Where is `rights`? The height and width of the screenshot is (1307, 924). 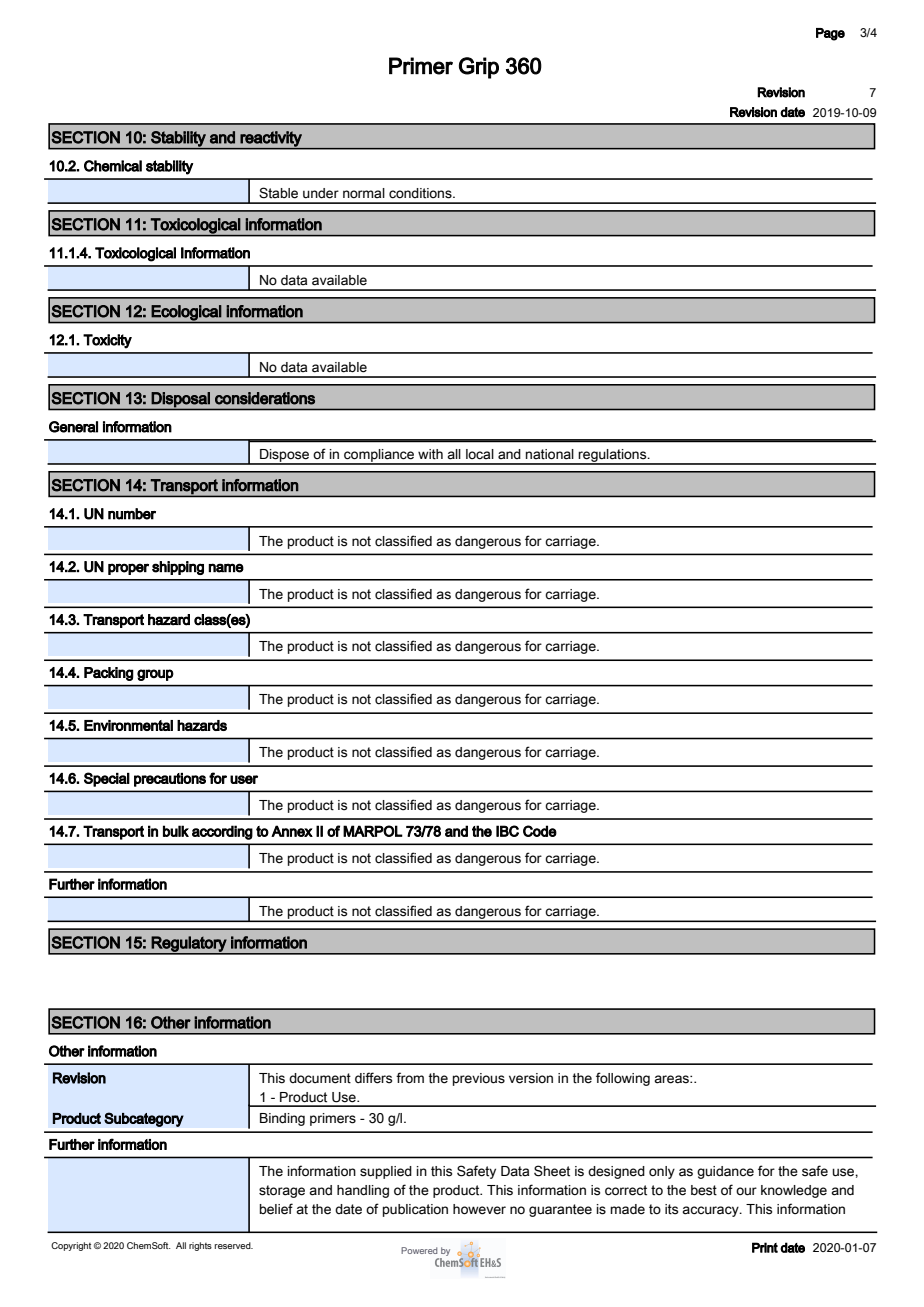 rights is located at coordinates (200, 1246).
